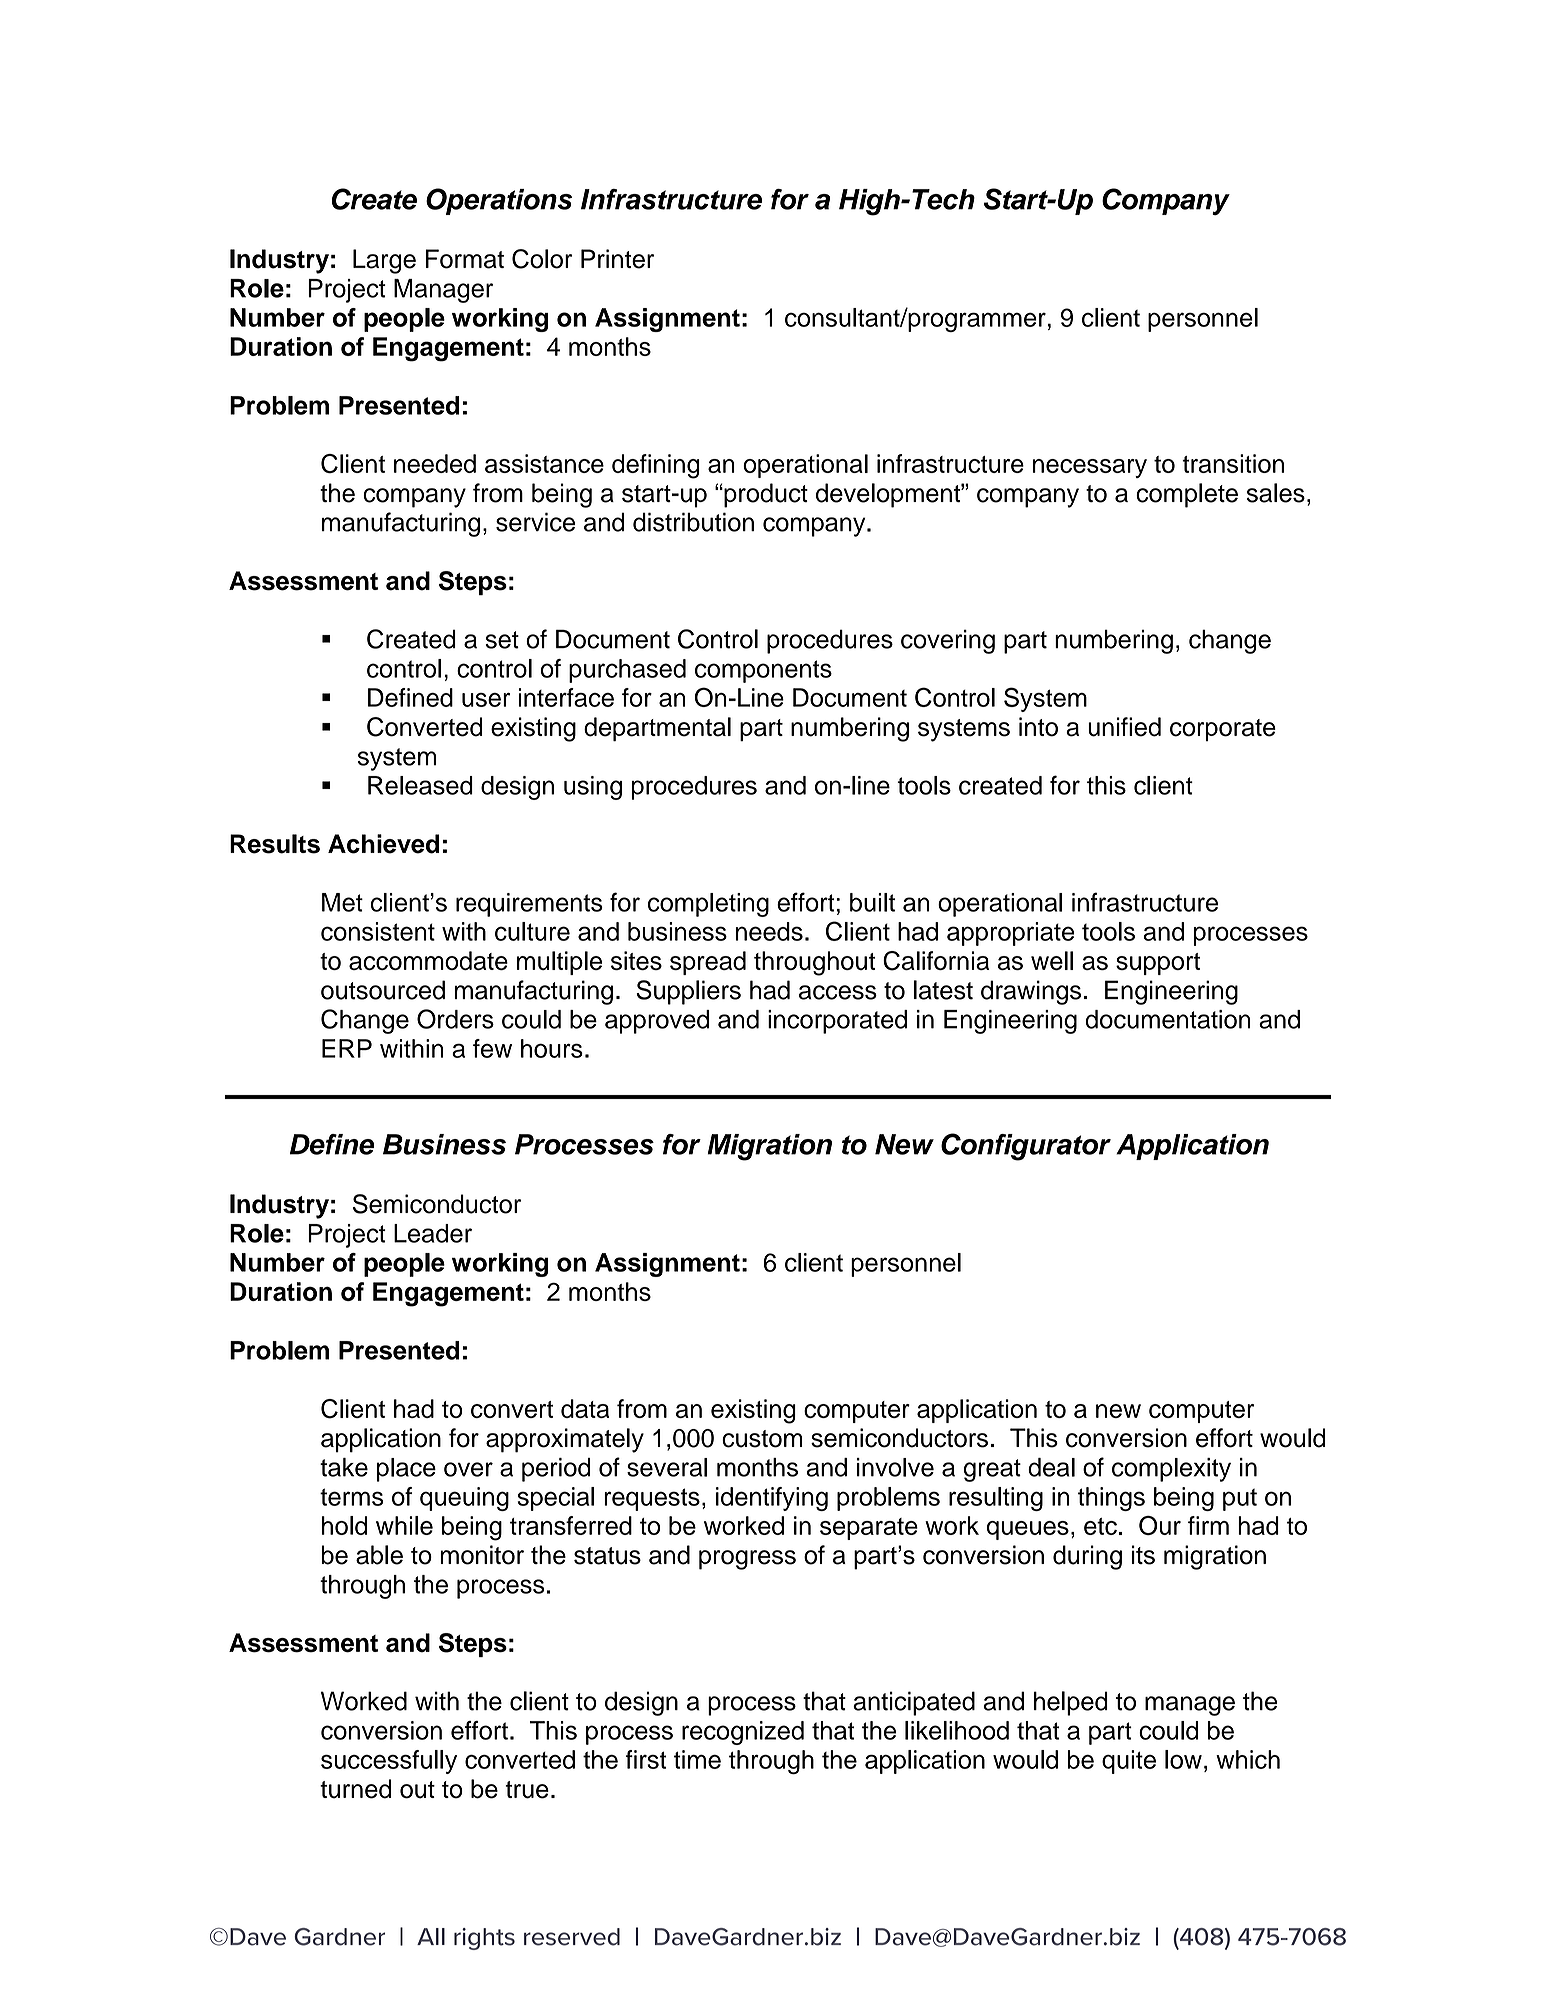  Describe the element at coordinates (347, 1048) in the screenshot. I see `ERP` at that location.
